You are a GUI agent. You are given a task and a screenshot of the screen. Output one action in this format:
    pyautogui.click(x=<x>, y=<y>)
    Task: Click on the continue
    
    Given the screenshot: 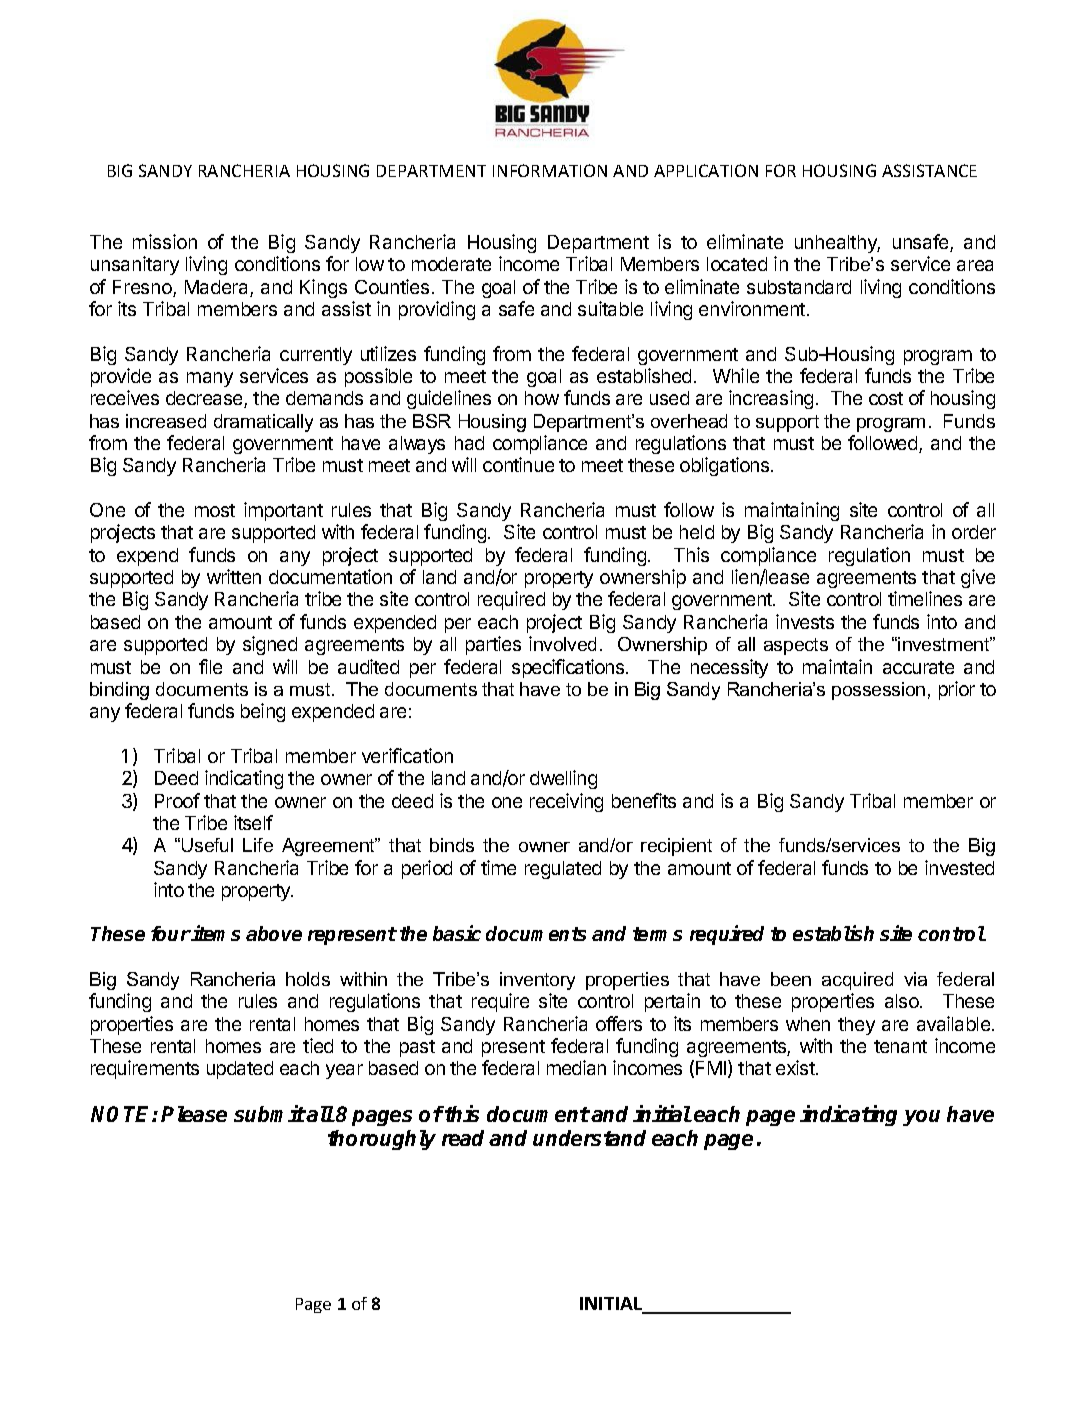 What is the action you would take?
    pyautogui.click(x=518, y=464)
